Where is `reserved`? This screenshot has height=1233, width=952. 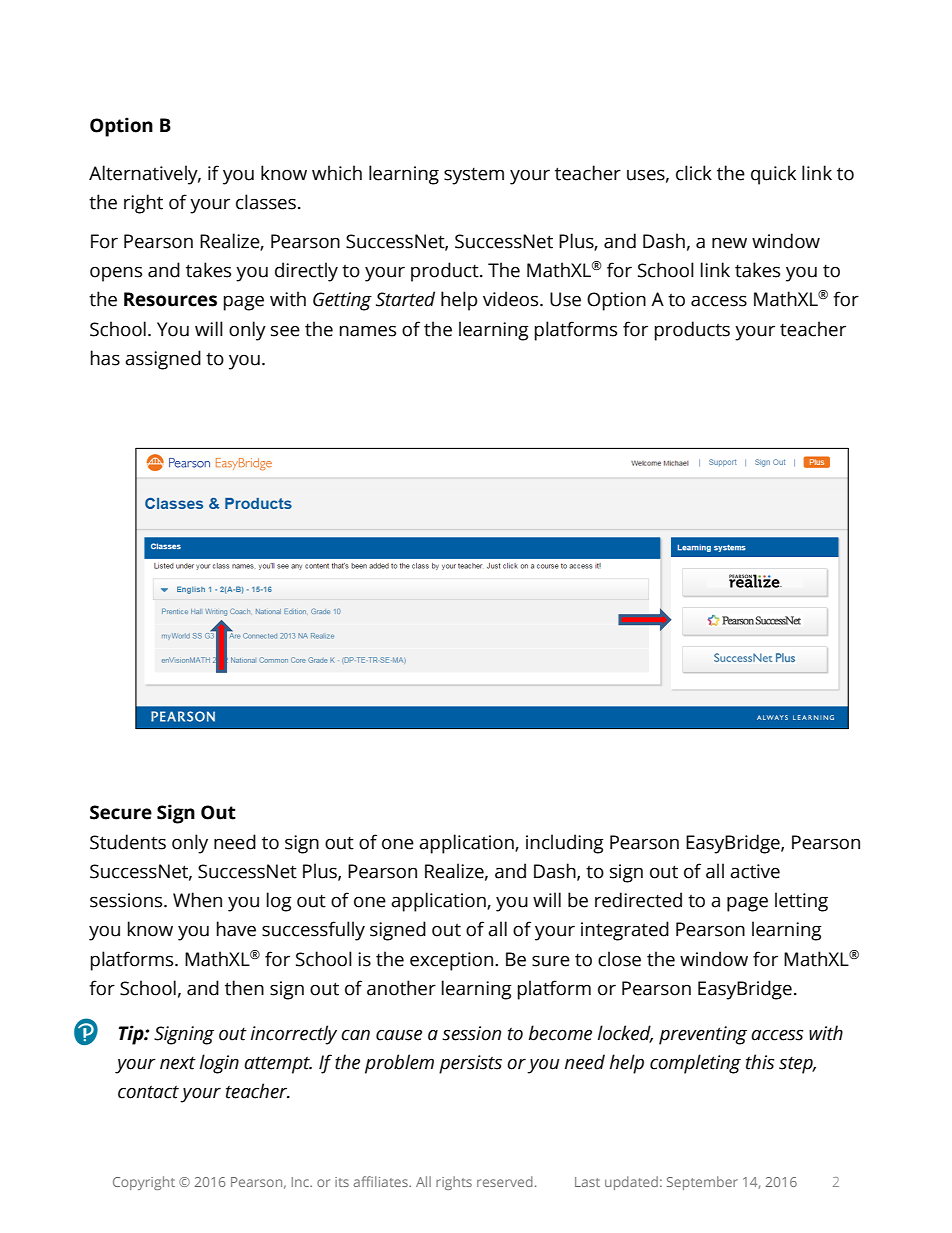
reserved is located at coordinates (505, 1181).
